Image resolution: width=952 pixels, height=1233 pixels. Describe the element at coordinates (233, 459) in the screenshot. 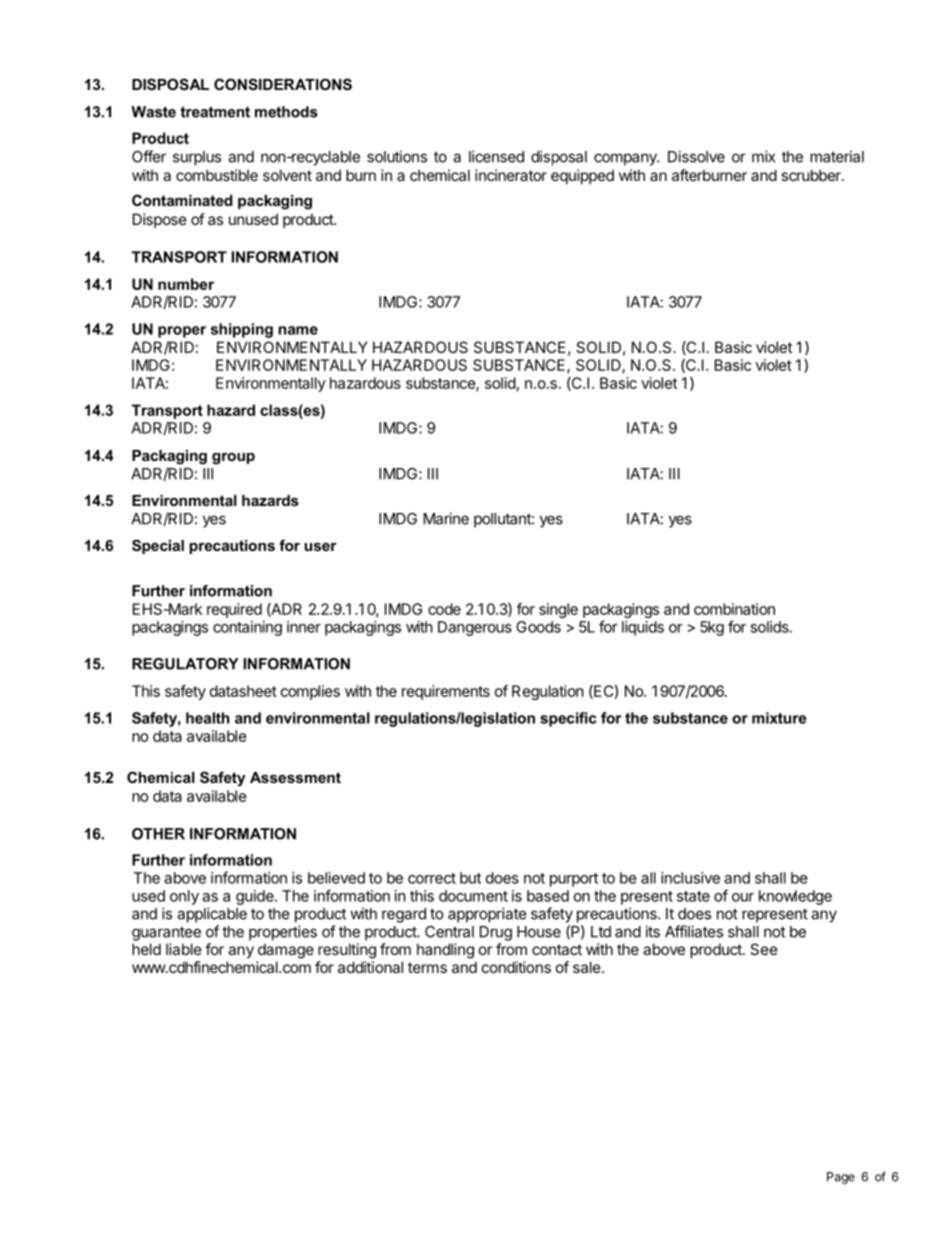

I see `group` at that location.
